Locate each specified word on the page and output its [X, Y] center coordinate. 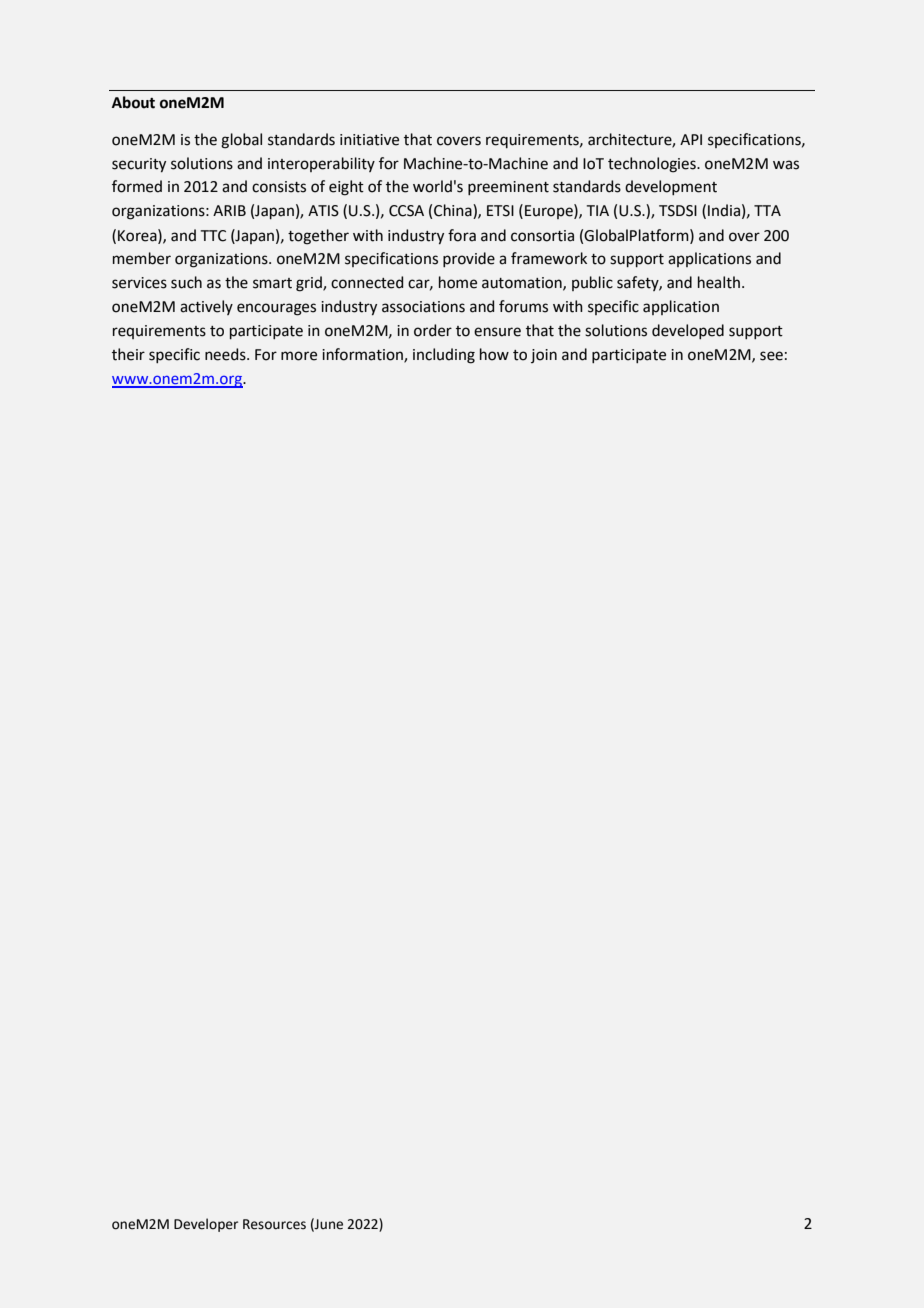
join [544, 356]
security [139, 165]
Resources [274, 1224]
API [691, 139]
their [128, 354]
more [299, 356]
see [771, 356]
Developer [206, 1225]
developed [688, 331]
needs [226, 354]
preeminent [508, 188]
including [444, 356]
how [494, 354]
